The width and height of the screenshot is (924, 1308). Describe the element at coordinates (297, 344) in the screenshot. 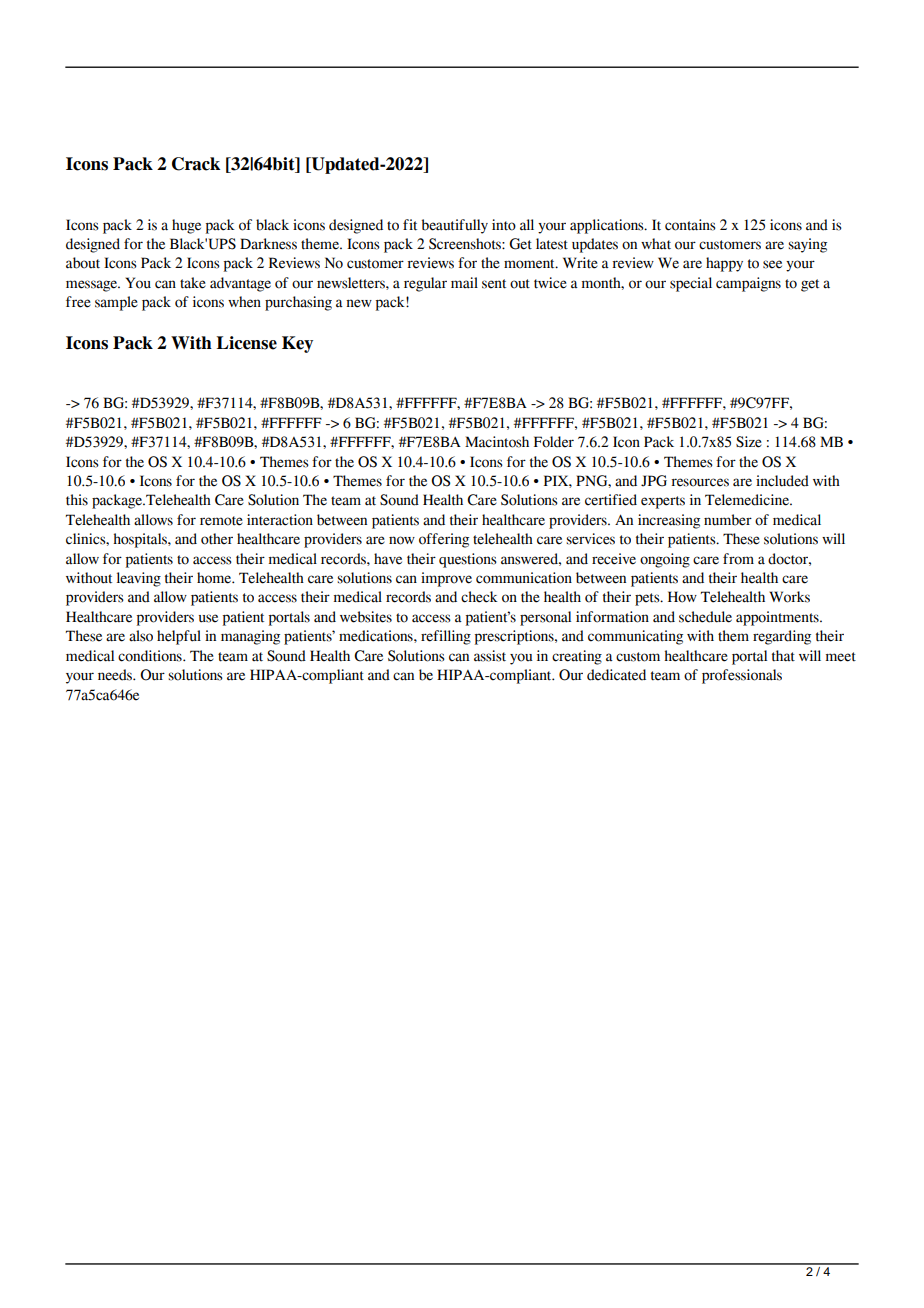

I see `Key` at that location.
